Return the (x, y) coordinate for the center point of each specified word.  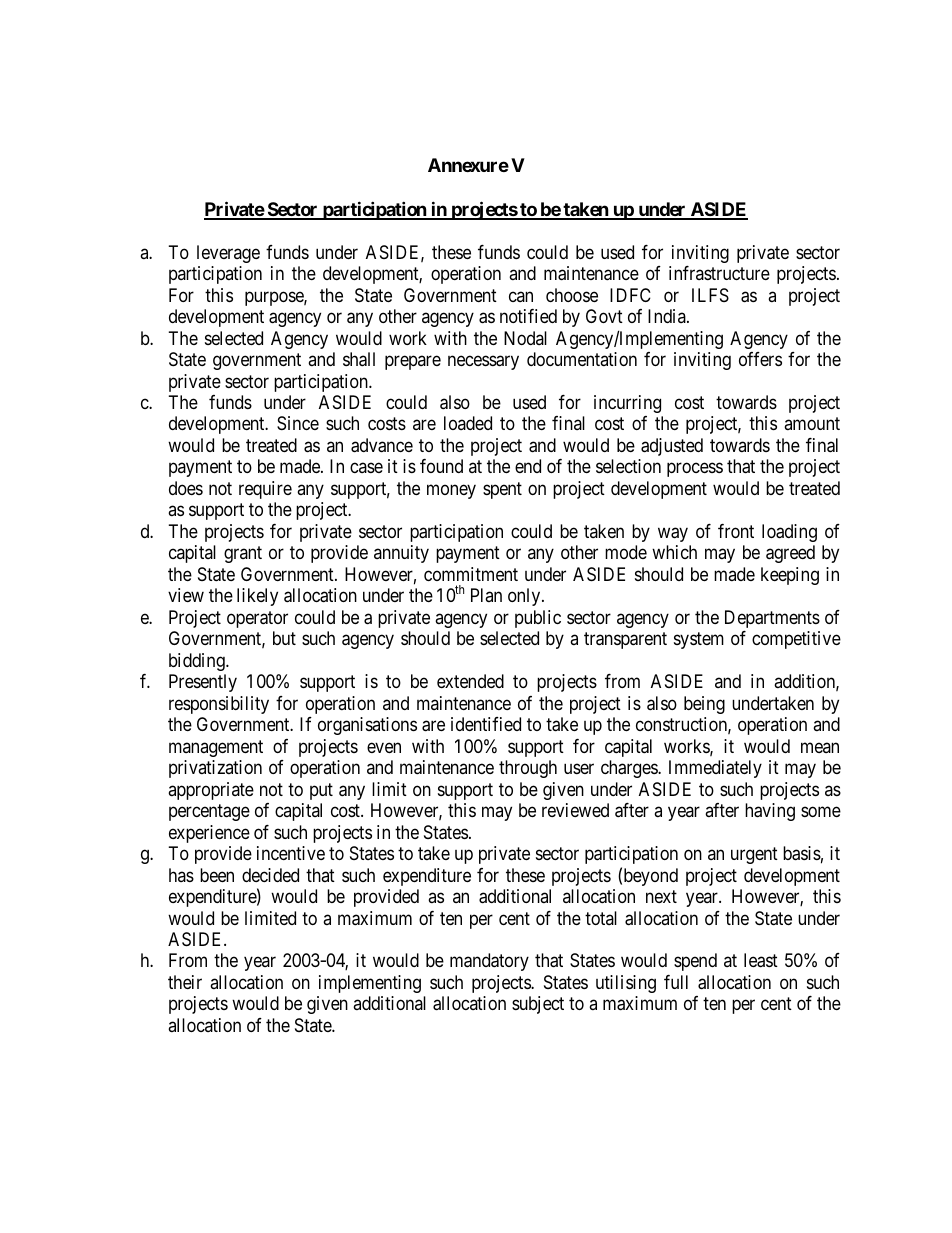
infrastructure (719, 273)
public (538, 619)
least (761, 960)
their (185, 982)
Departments (772, 619)
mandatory (489, 962)
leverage (228, 254)
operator (257, 619)
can (521, 296)
